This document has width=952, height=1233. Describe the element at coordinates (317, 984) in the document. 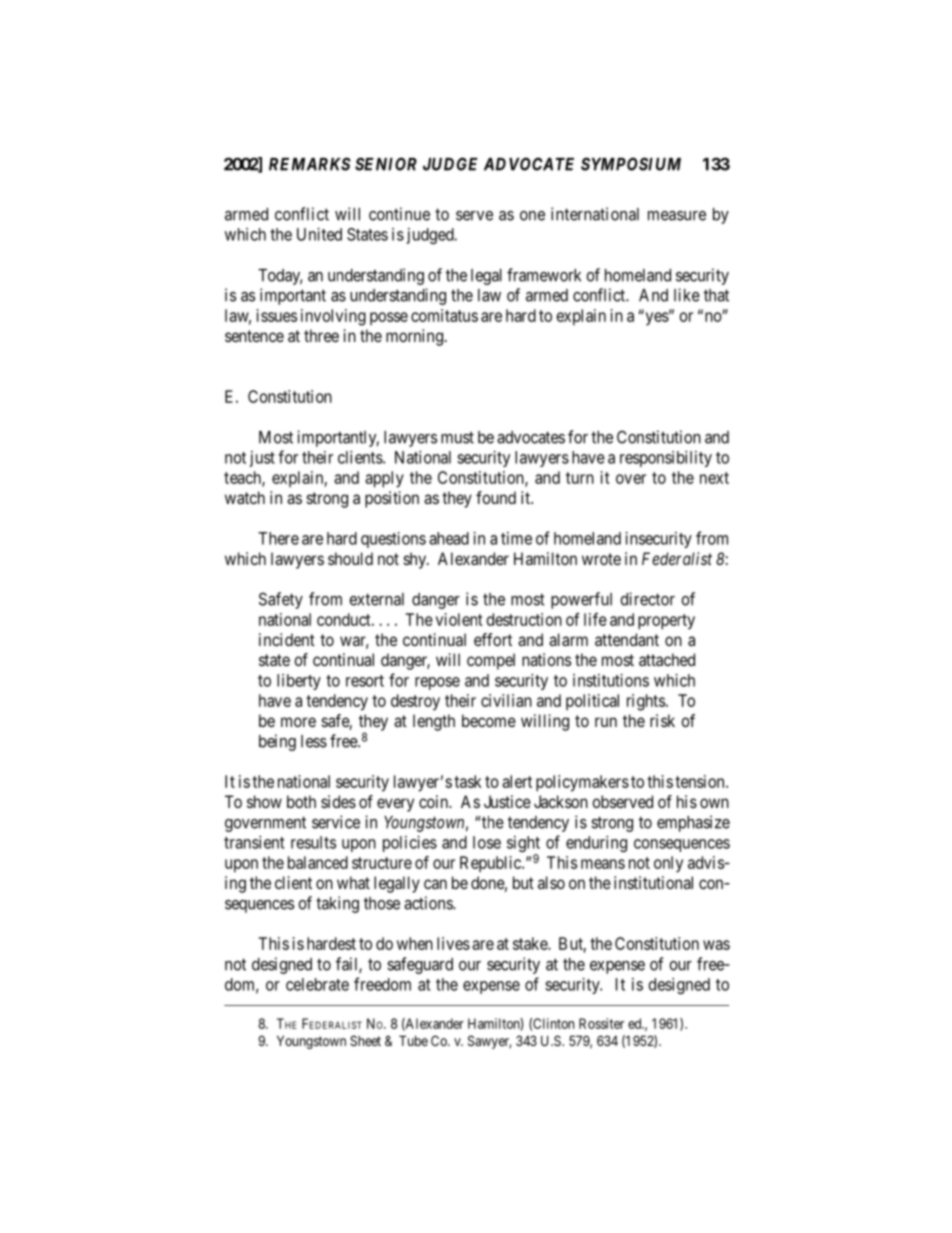

I see `celebrate` at that location.
